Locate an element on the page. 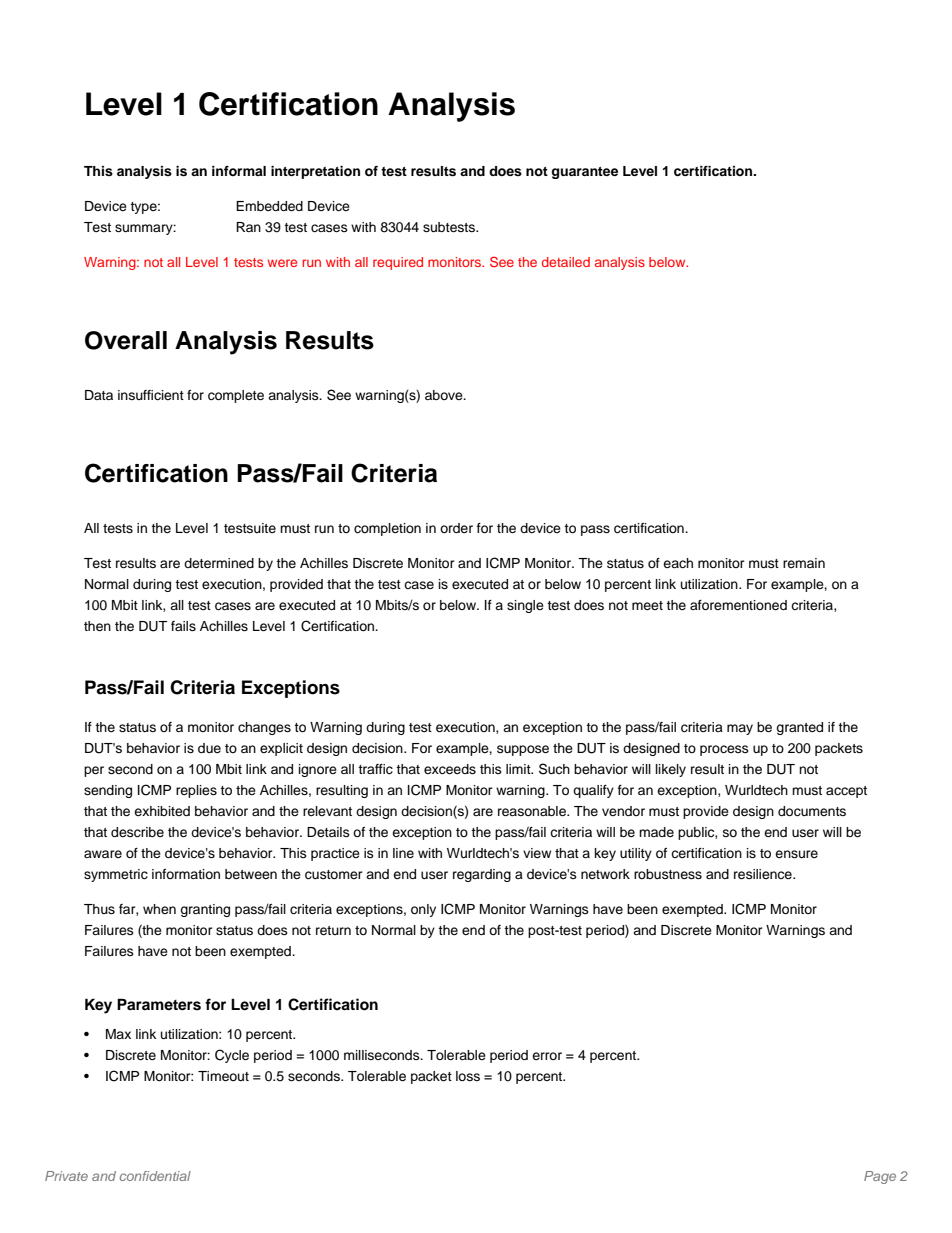 The width and height of the image is (952, 1233). then is located at coordinates (97, 626).
